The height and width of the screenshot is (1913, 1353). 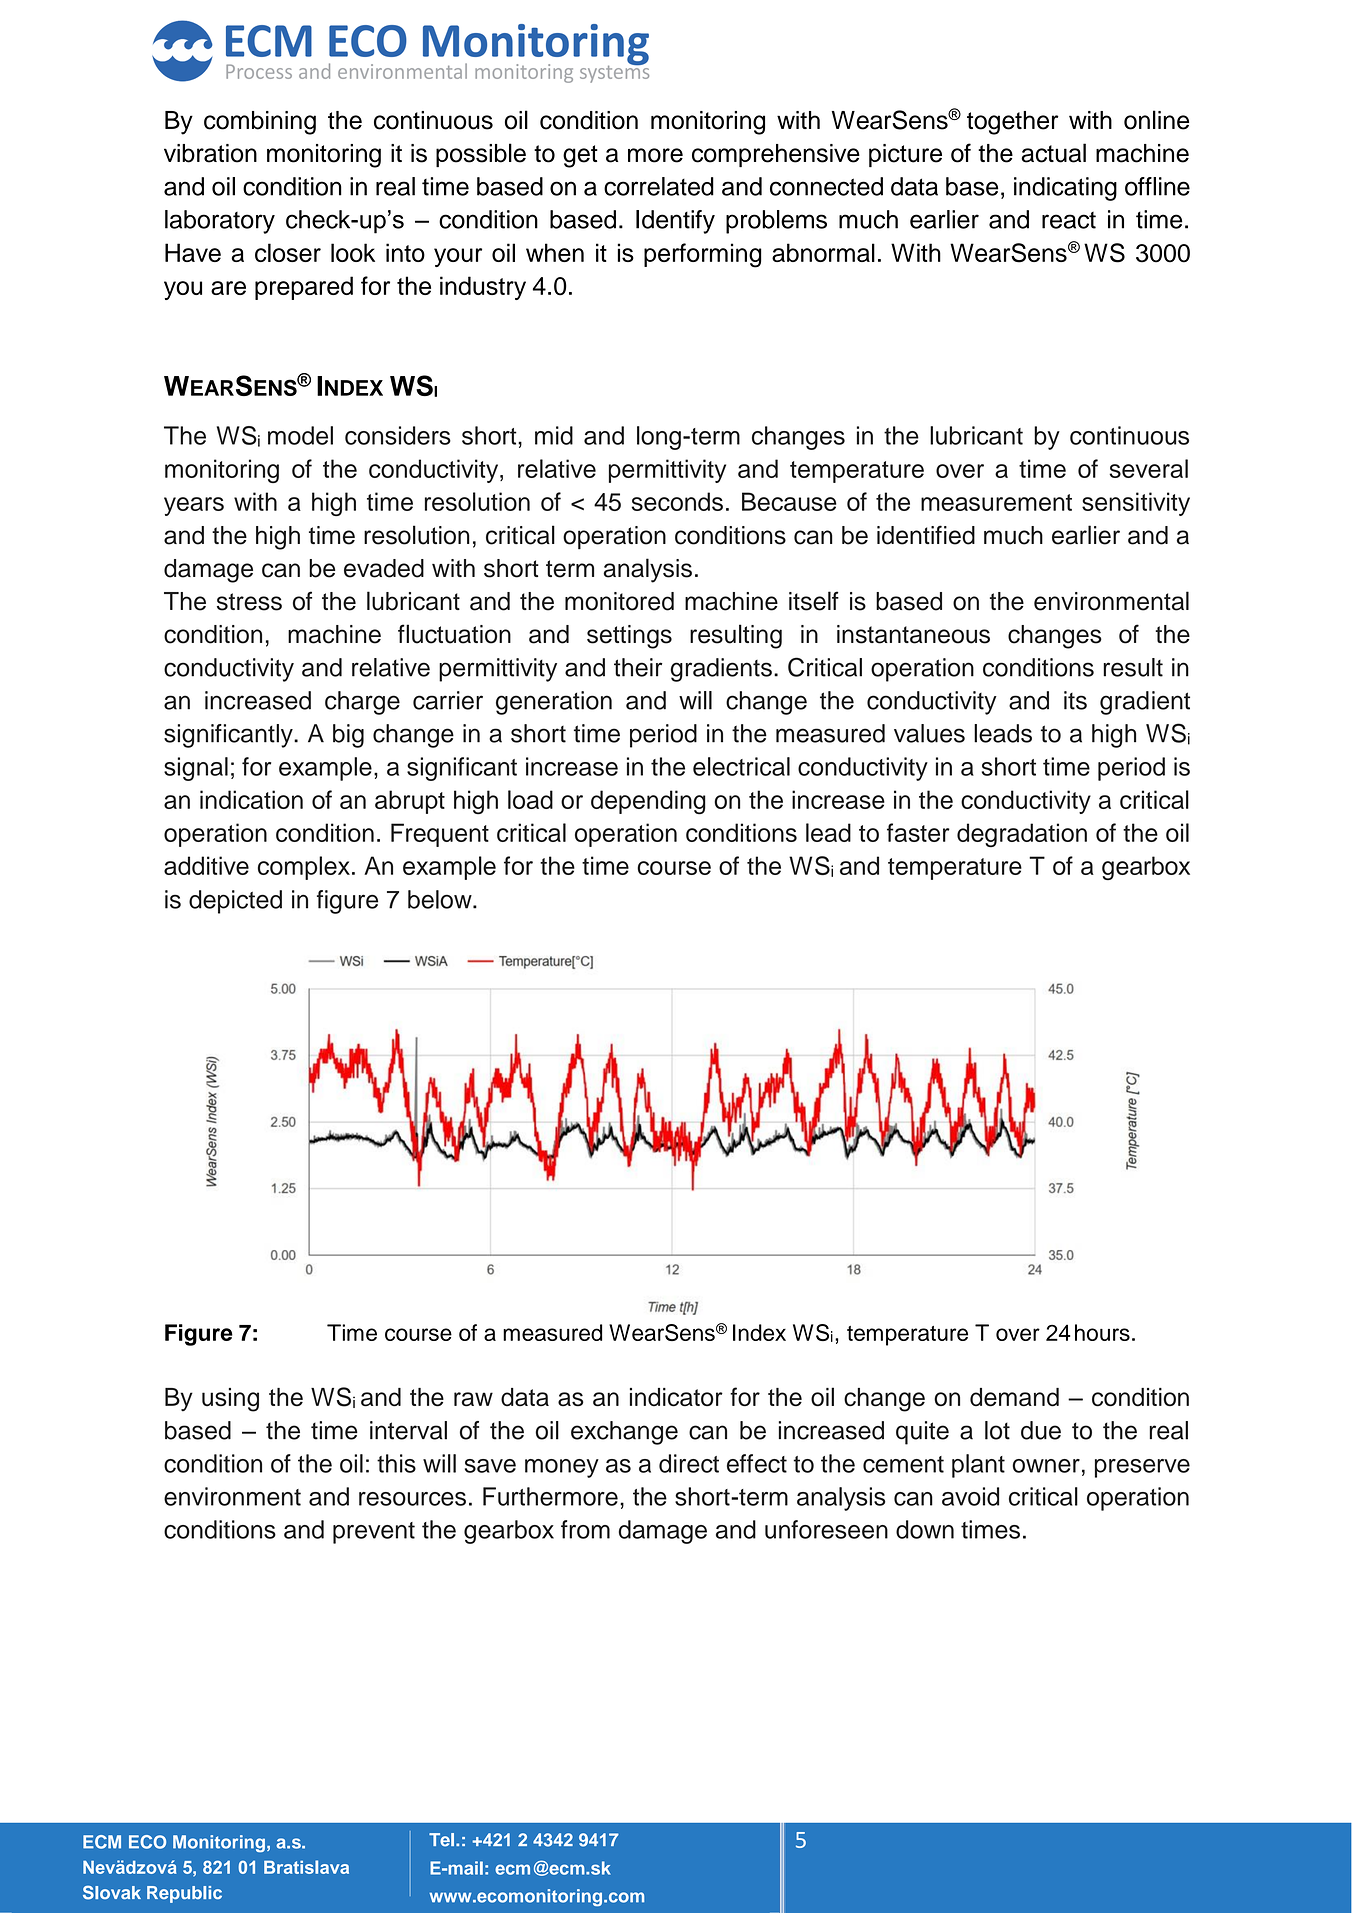 I want to click on Bratislava, so click(x=306, y=1867).
